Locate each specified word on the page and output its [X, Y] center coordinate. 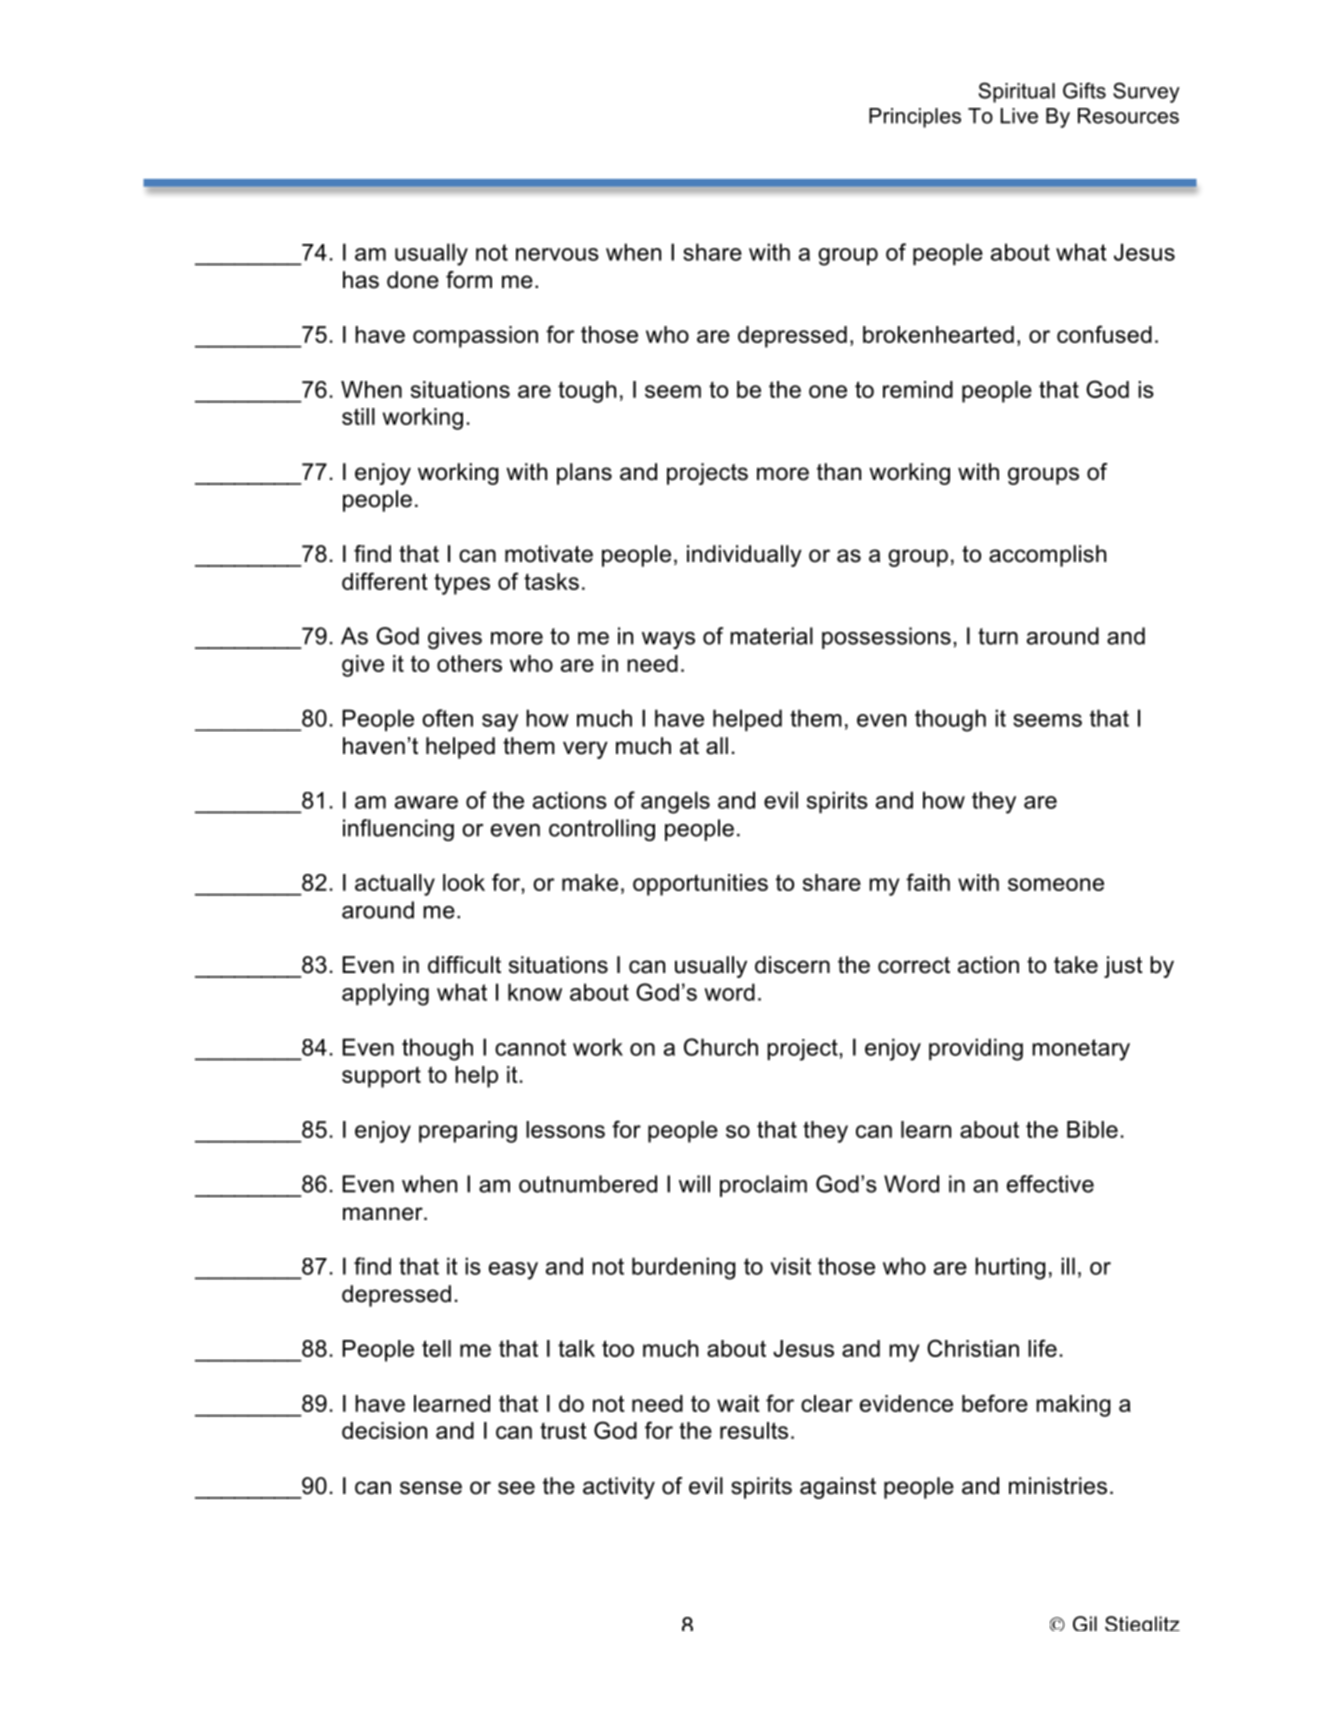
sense [431, 1488]
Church [721, 1047]
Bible [1092, 1129]
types [462, 584]
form [469, 280]
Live [1019, 116]
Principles [915, 118]
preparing [468, 1132]
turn [998, 636]
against [838, 1488]
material [771, 636]
